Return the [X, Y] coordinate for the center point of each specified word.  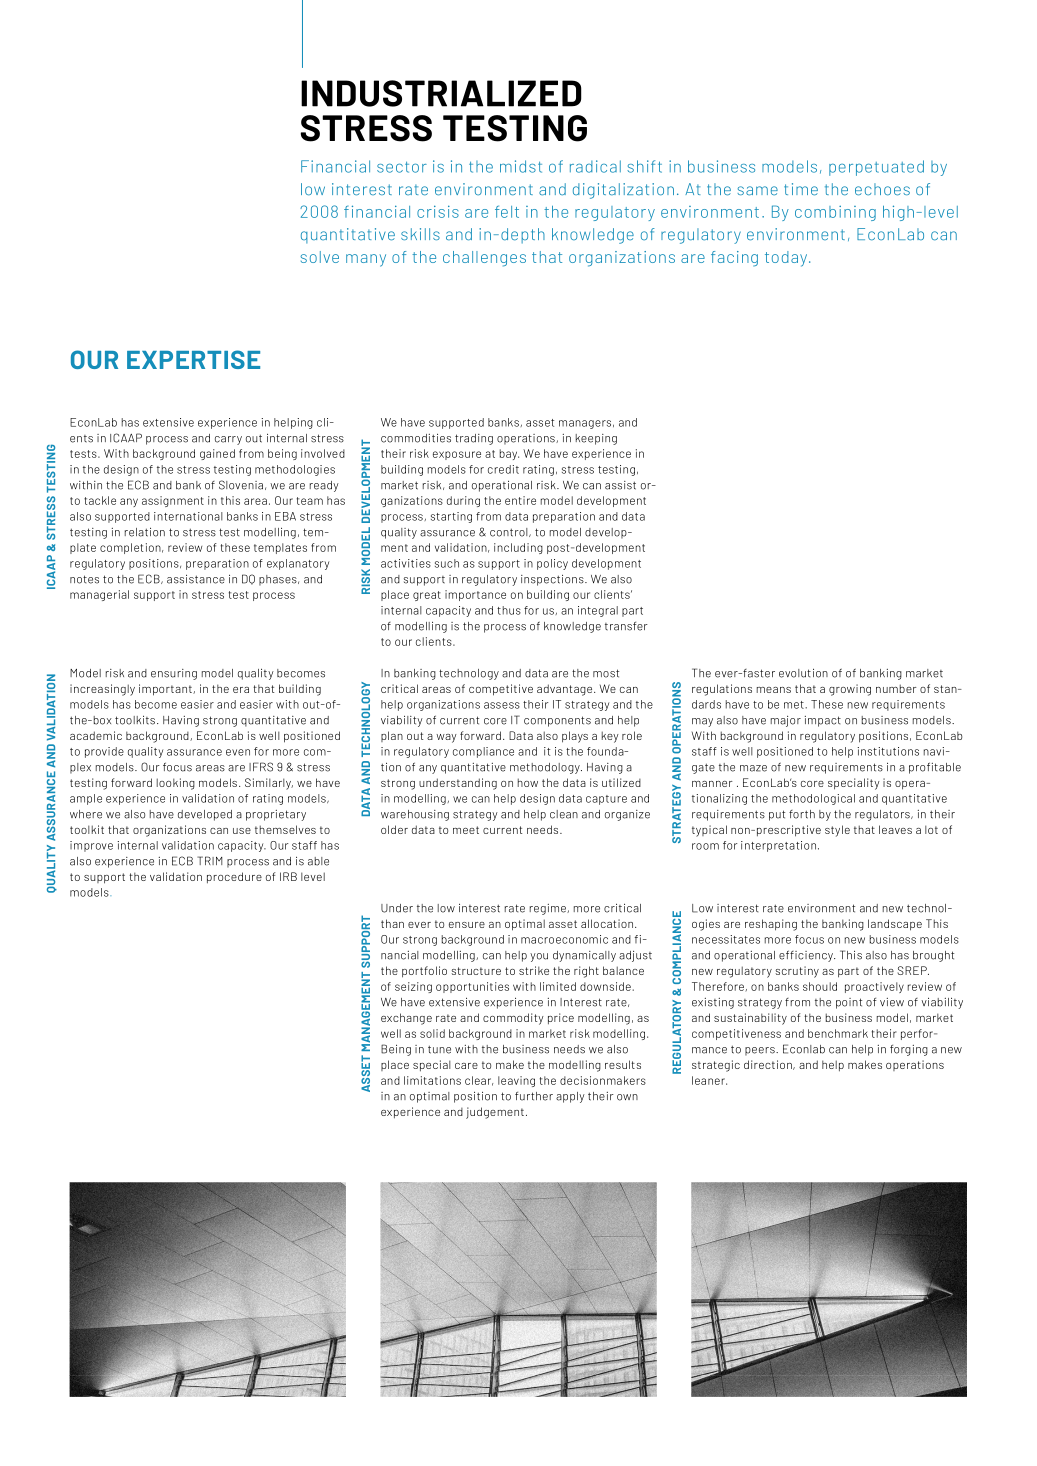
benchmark [838, 1033]
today [787, 259]
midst [521, 166]
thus [509, 610]
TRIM [209, 860]
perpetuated [876, 168]
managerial [99, 595]
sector [402, 167]
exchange [406, 1019]
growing [850, 690]
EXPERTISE [193, 359]
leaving [516, 1081]
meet [466, 830]
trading [474, 439]
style [837, 831]
